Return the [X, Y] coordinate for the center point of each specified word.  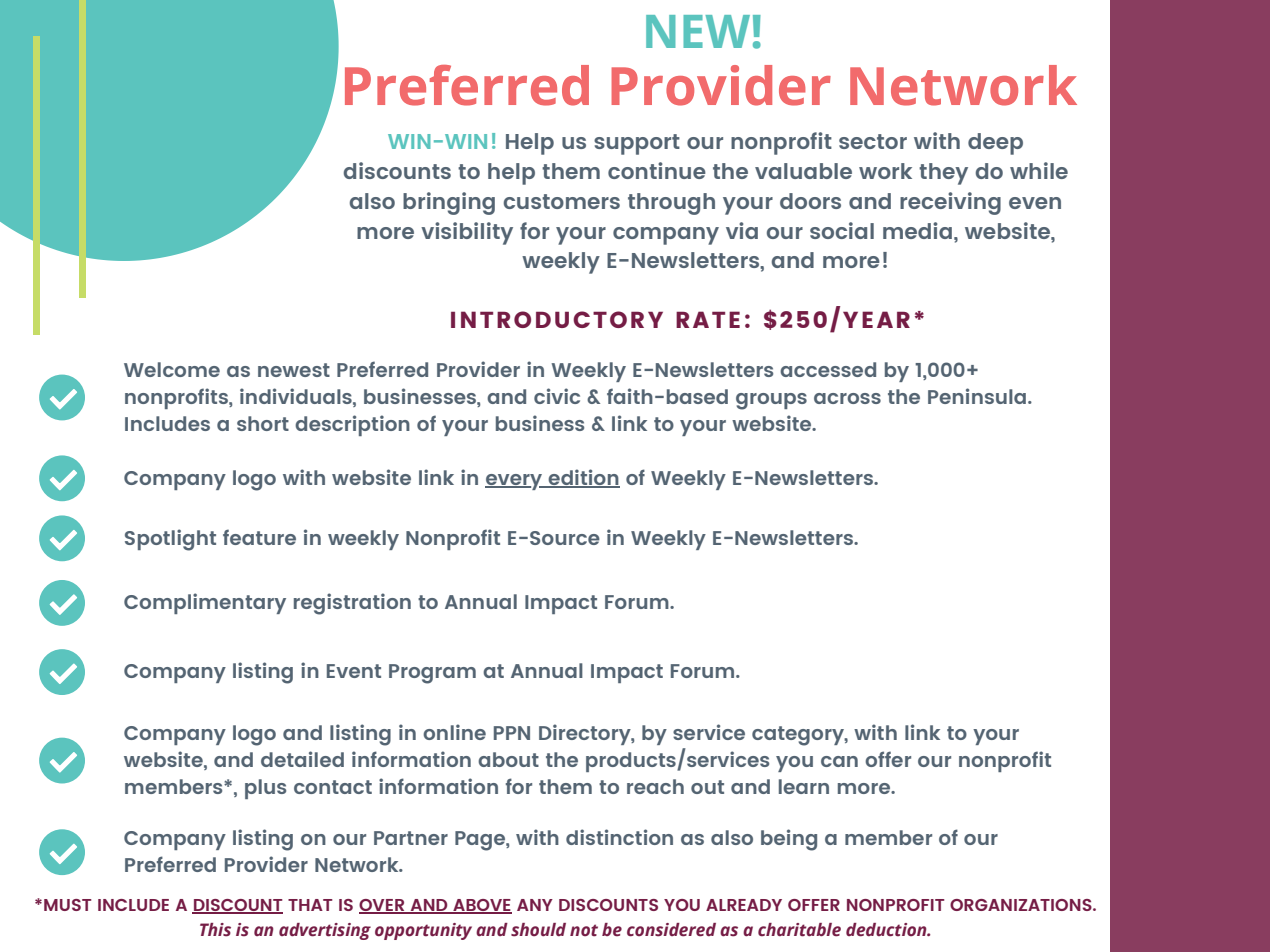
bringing [449, 203]
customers [562, 201]
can [839, 761]
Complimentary [205, 603]
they [943, 174]
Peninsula [978, 396]
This [215, 930]
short [263, 423]
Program [432, 674]
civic [557, 396]
